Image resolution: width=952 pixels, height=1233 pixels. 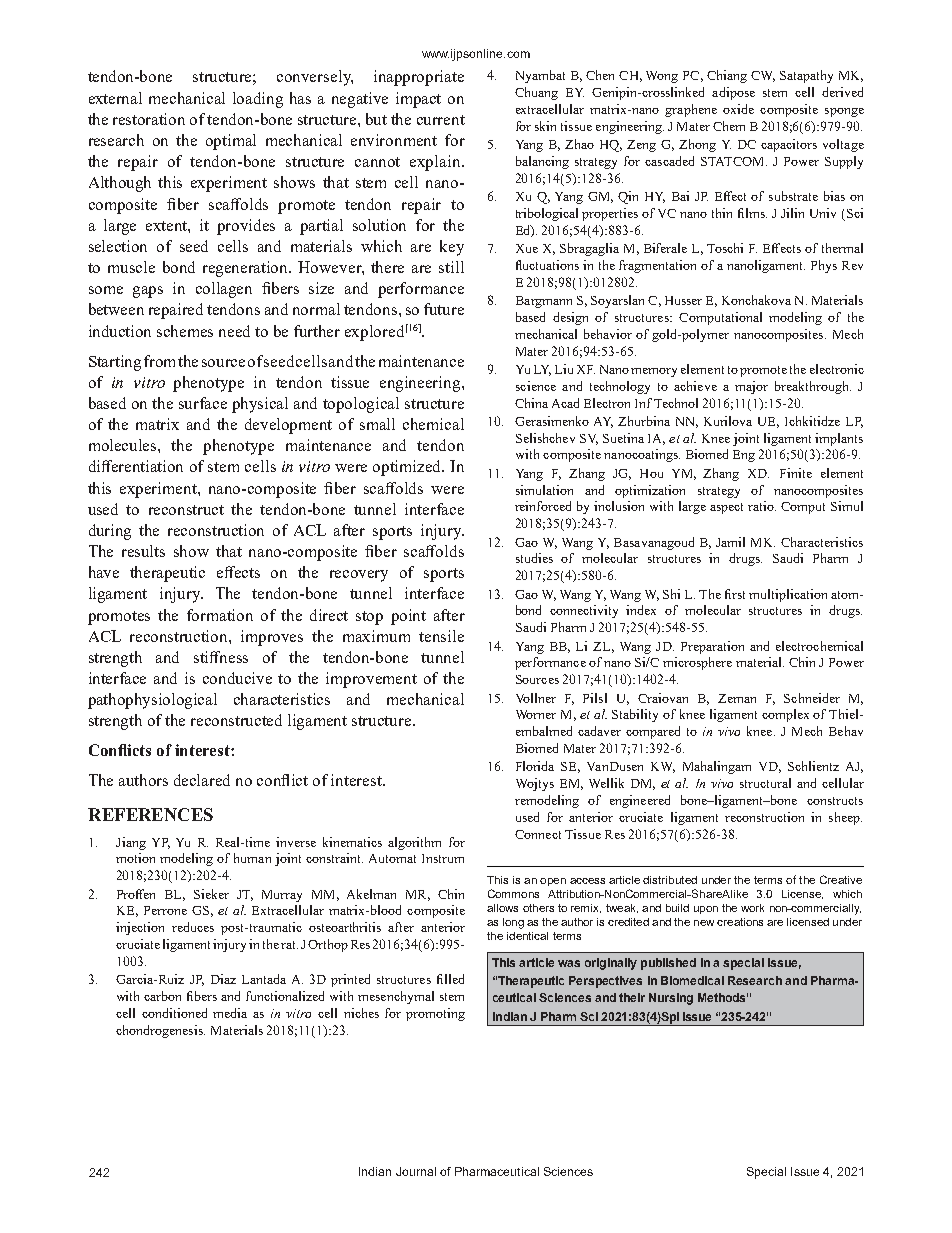 I want to click on multiplication, so click(x=788, y=595).
